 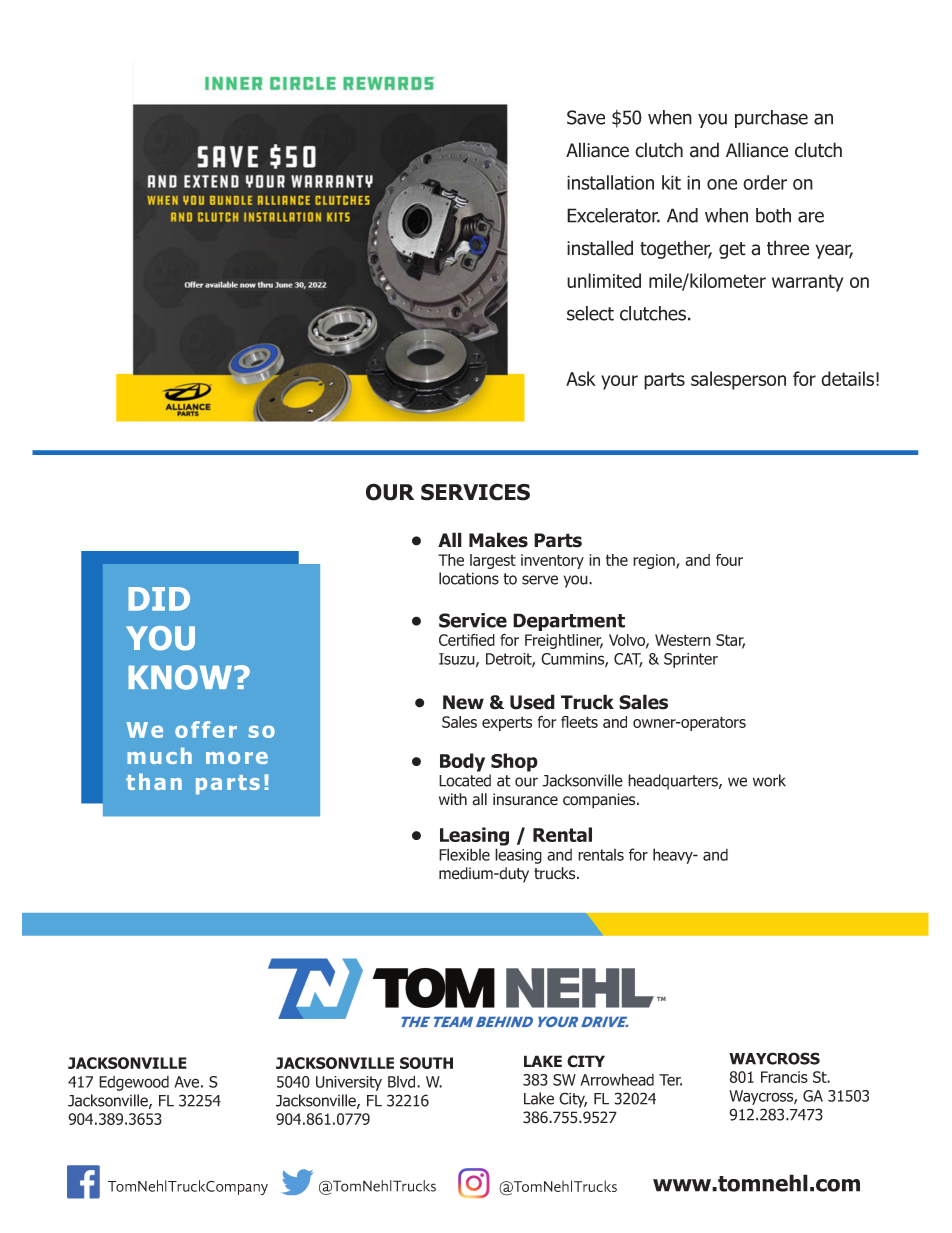 I want to click on Flexible, so click(x=464, y=854).
